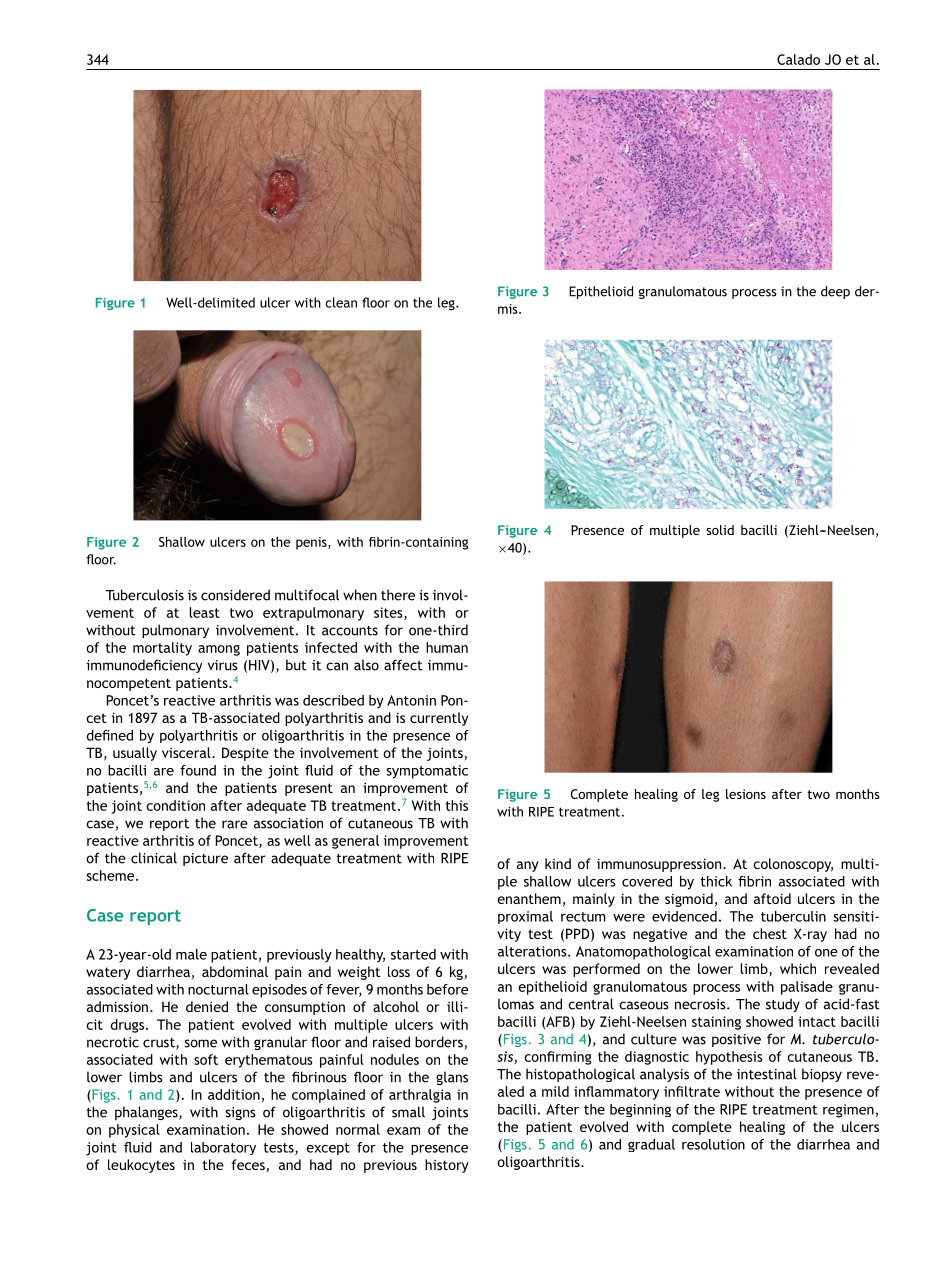  Describe the element at coordinates (746, 794) in the screenshot. I see `lesions` at that location.
